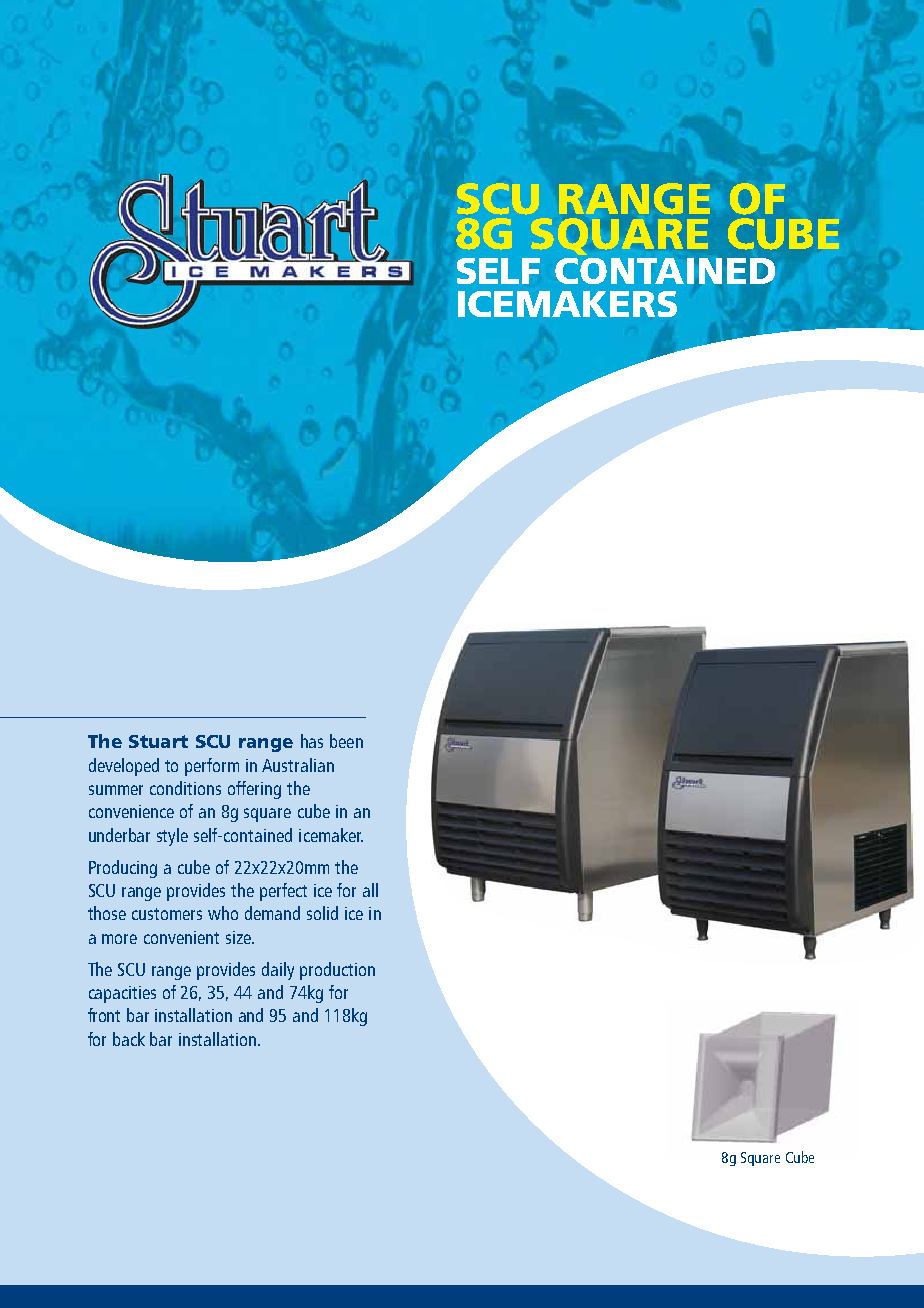 This page has width=924, height=1308. What do you see at coordinates (131, 811) in the page?
I see `convenience` at bounding box center [131, 811].
